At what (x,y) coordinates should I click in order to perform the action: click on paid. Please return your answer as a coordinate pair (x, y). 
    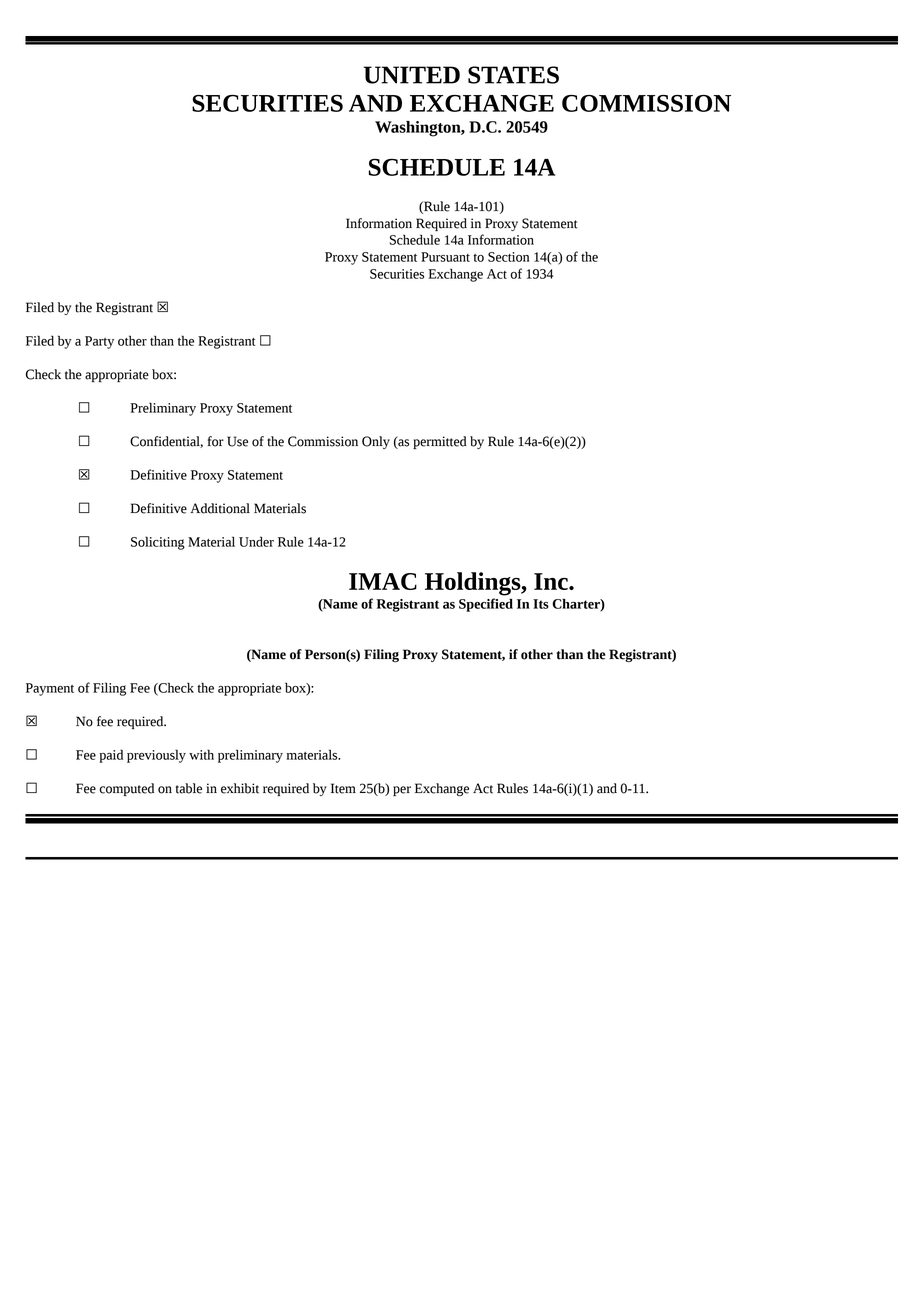
    Looking at the image, I should click on (111, 756).
